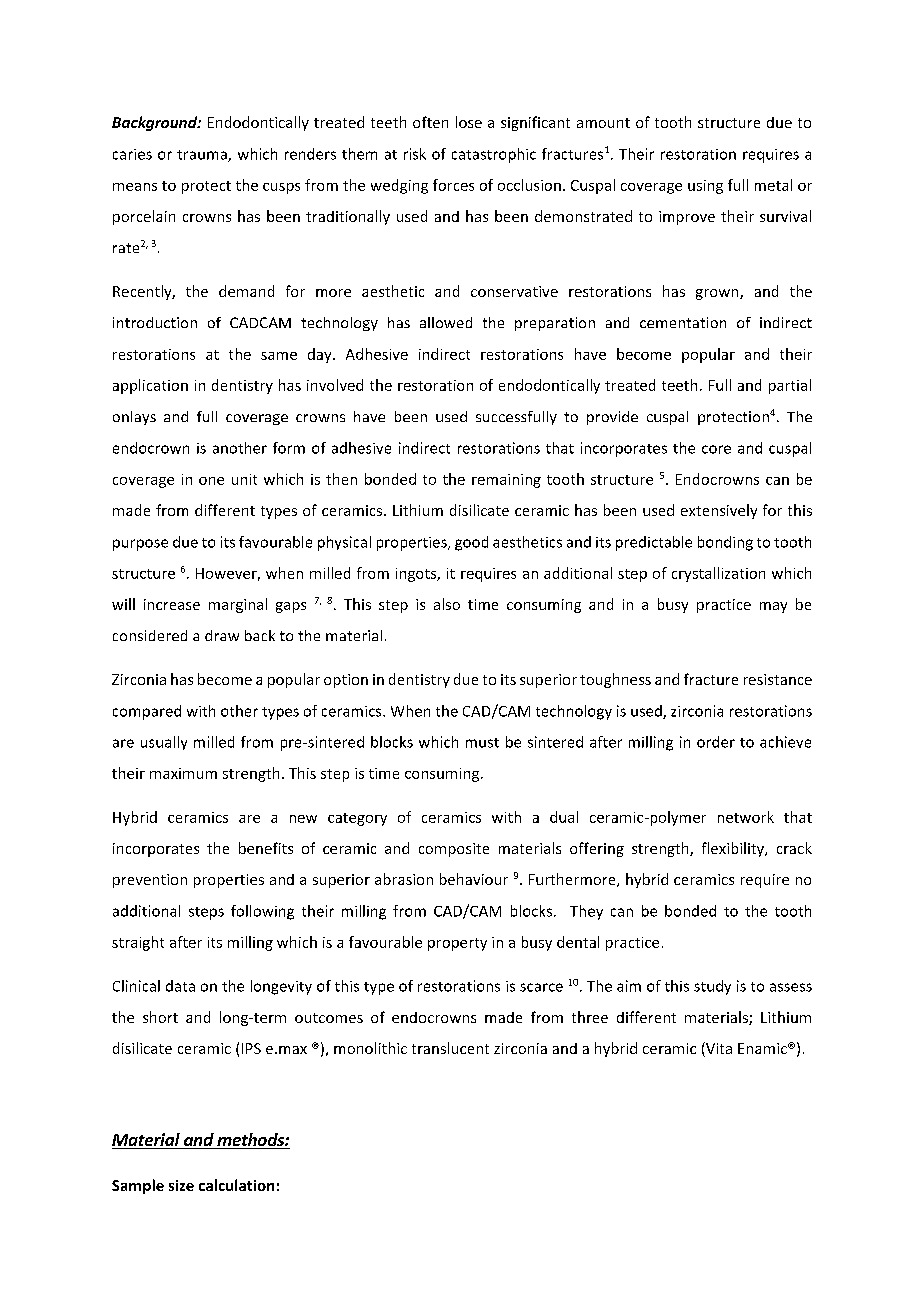 This screenshot has height=1308, width=924. I want to click on catastrophic, so click(494, 155).
